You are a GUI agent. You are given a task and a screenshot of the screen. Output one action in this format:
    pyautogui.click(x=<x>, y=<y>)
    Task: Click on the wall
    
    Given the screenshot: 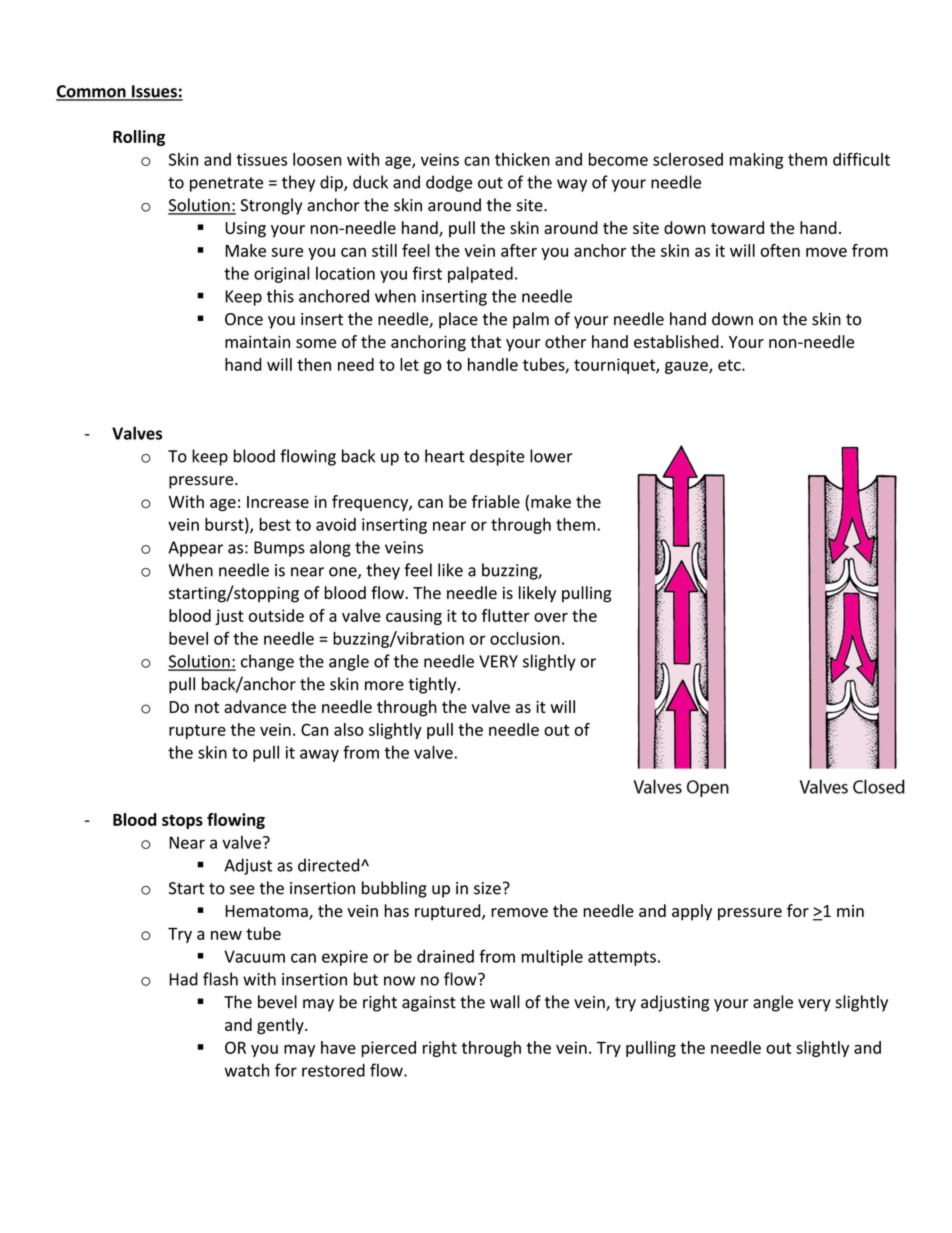 What is the action you would take?
    pyautogui.click(x=505, y=1002)
